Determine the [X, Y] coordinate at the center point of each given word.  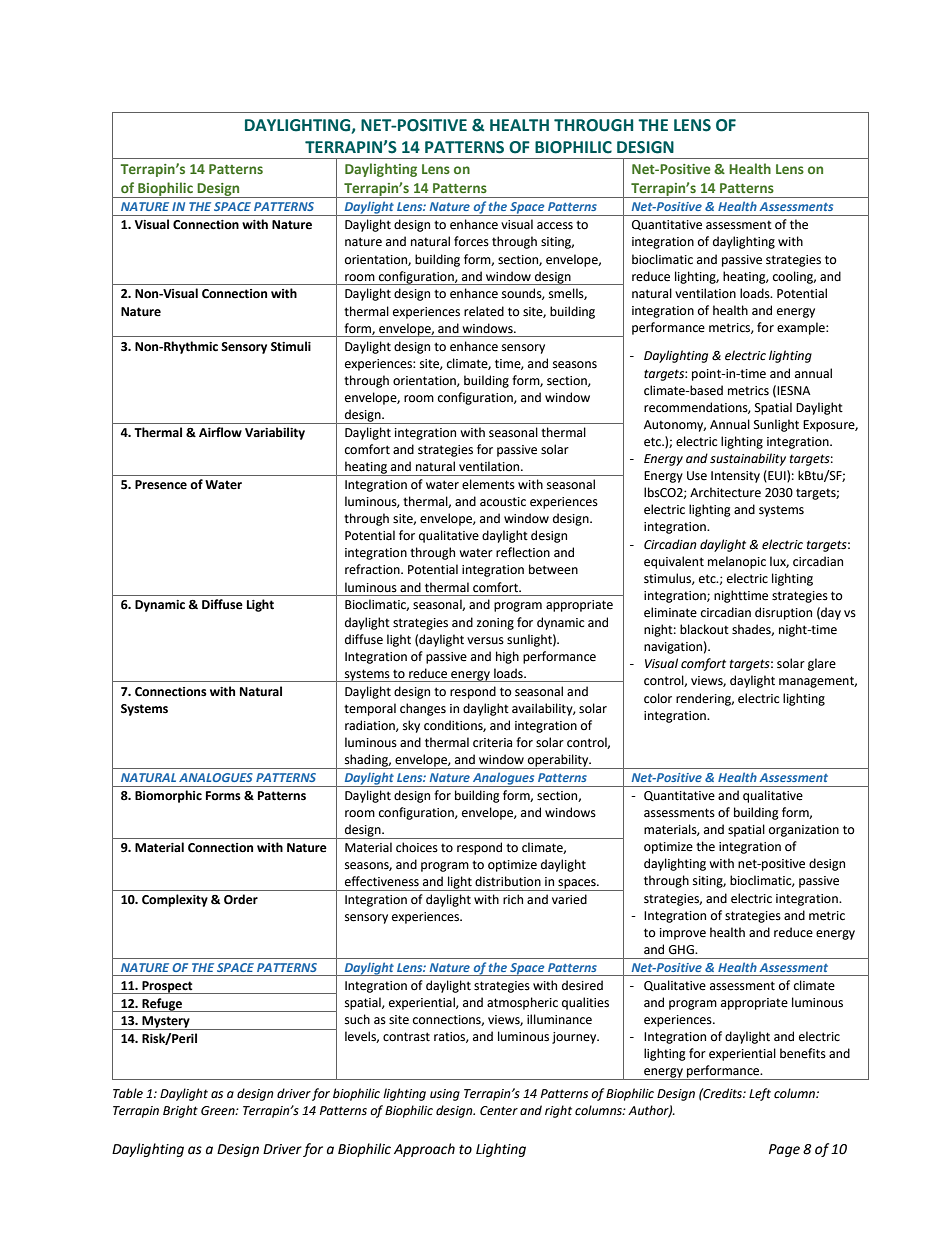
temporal [370, 709]
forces [471, 241]
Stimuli [291, 346]
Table [128, 1093]
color [658, 698]
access [555, 226]
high [507, 657]
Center [499, 1111]
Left [760, 1094]
